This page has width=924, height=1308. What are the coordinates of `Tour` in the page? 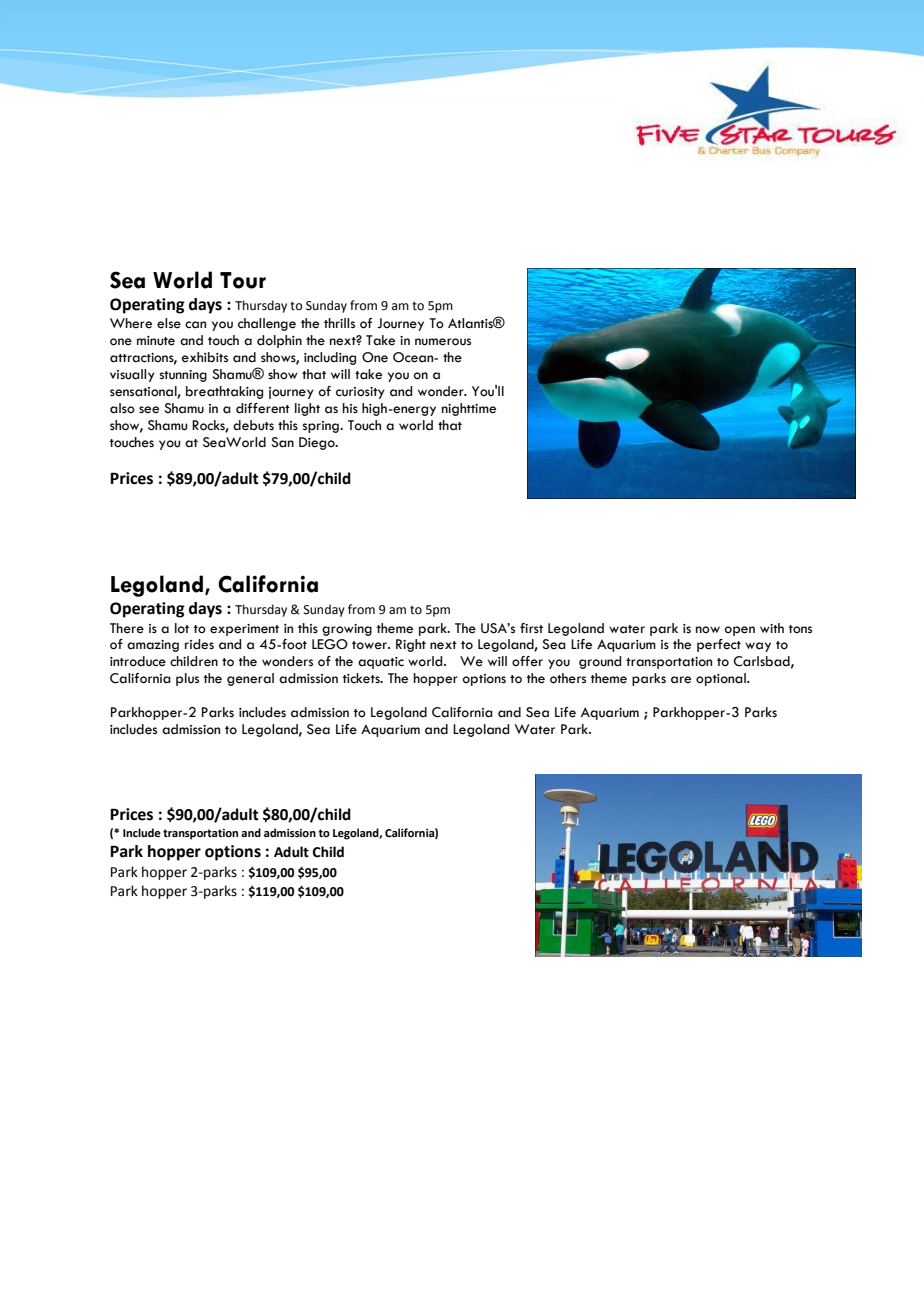 It's located at (243, 280).
